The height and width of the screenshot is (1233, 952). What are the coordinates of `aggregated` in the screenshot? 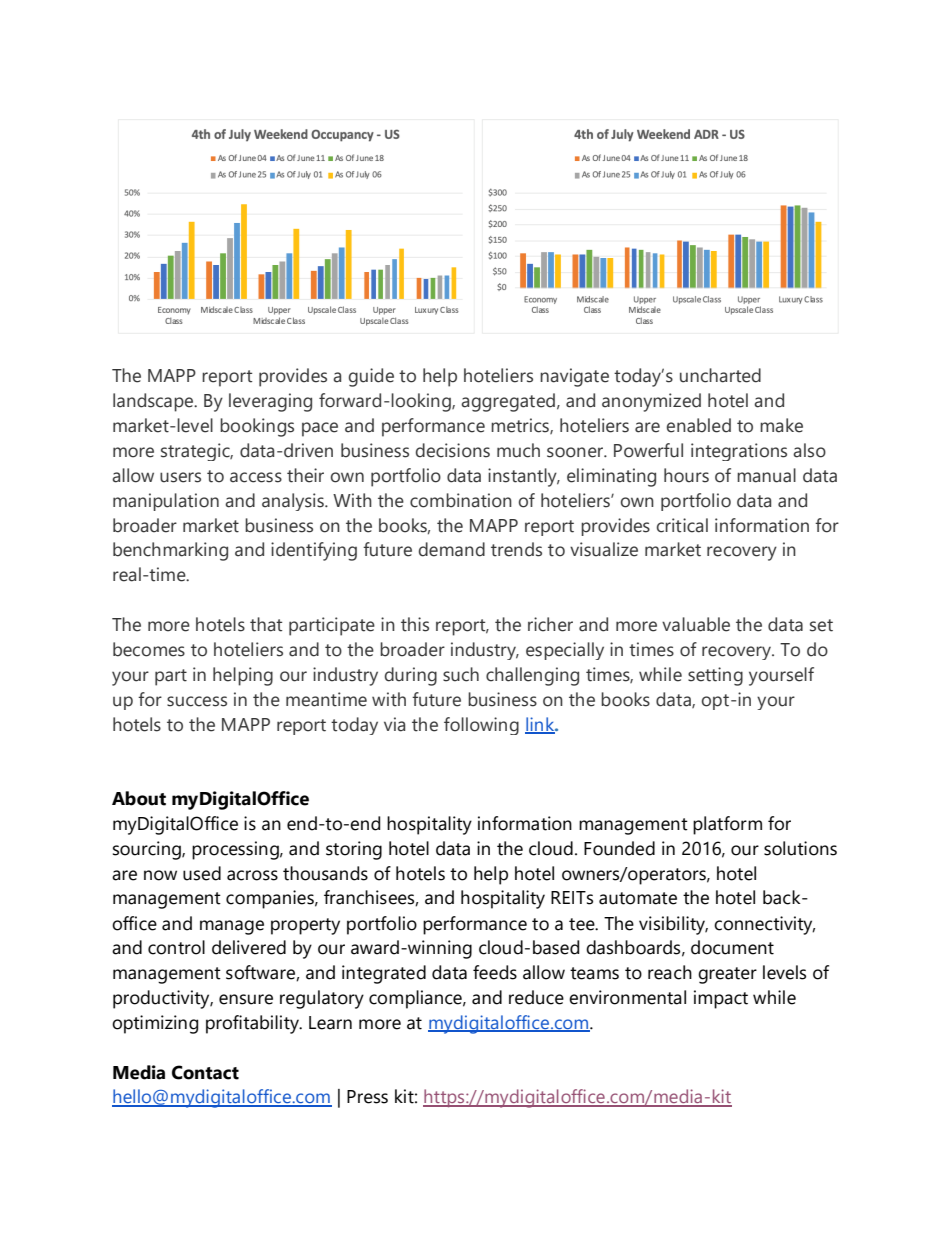 It's located at (508, 402).
